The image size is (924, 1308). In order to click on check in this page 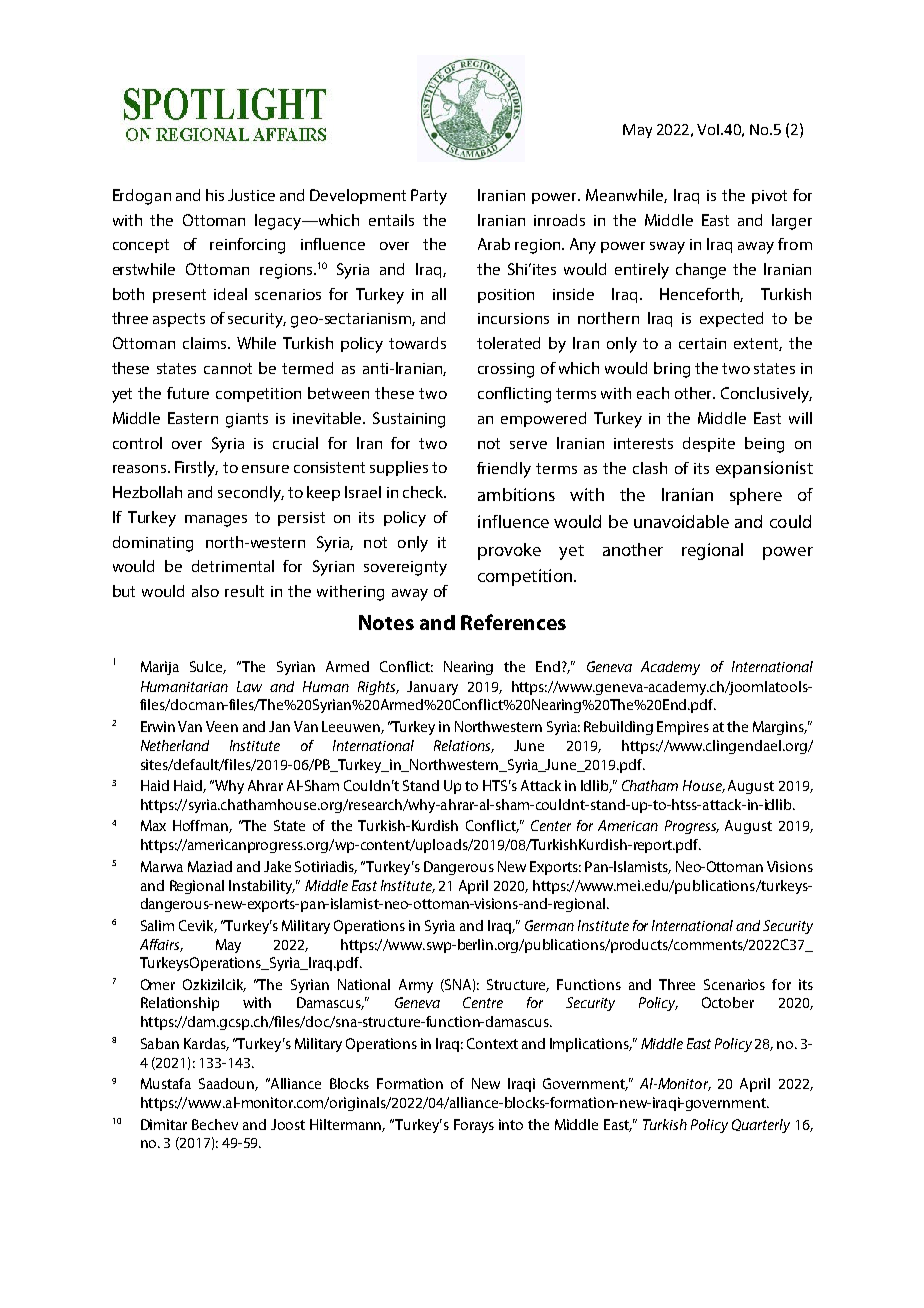, I will do `click(424, 492)`.
